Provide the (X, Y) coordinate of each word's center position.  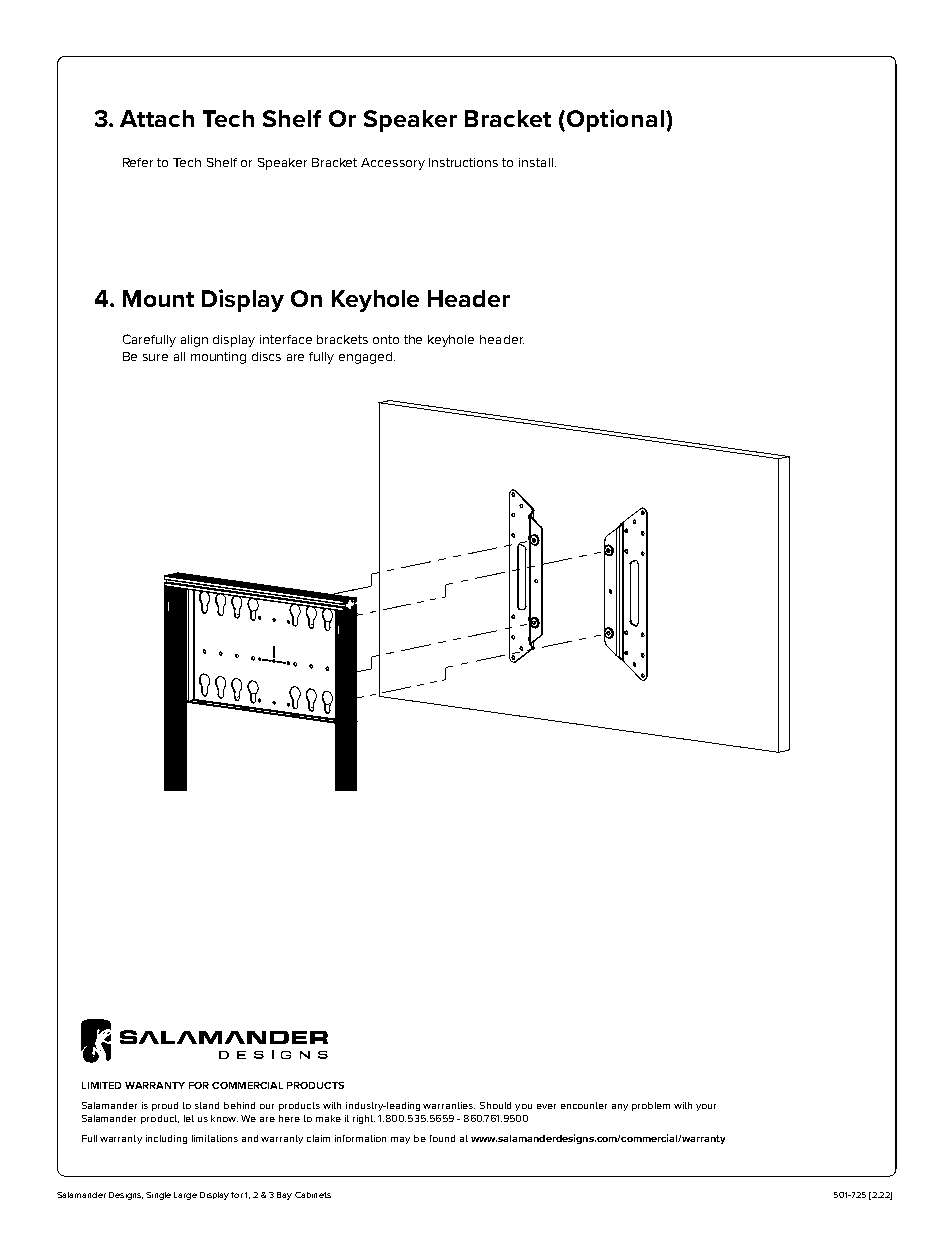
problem (651, 1106)
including (166, 1139)
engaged (367, 358)
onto (386, 339)
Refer (138, 162)
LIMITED (101, 1085)
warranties (449, 1105)
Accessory (393, 164)
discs (266, 356)
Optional (615, 120)
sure (155, 357)
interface (286, 339)
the (413, 339)
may (400, 1140)
